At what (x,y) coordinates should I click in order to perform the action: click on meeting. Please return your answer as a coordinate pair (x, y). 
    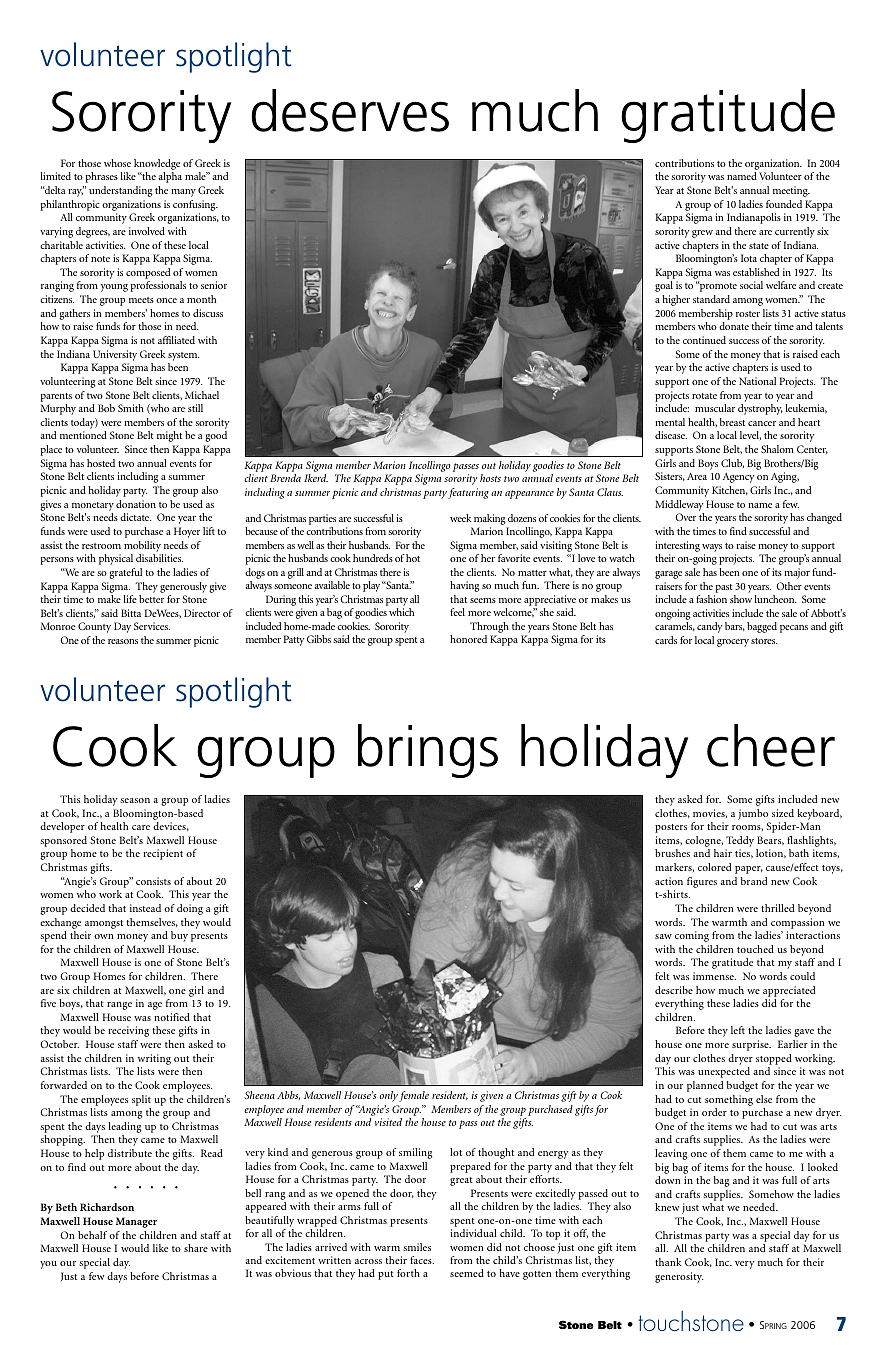
    Looking at the image, I should click on (791, 191).
